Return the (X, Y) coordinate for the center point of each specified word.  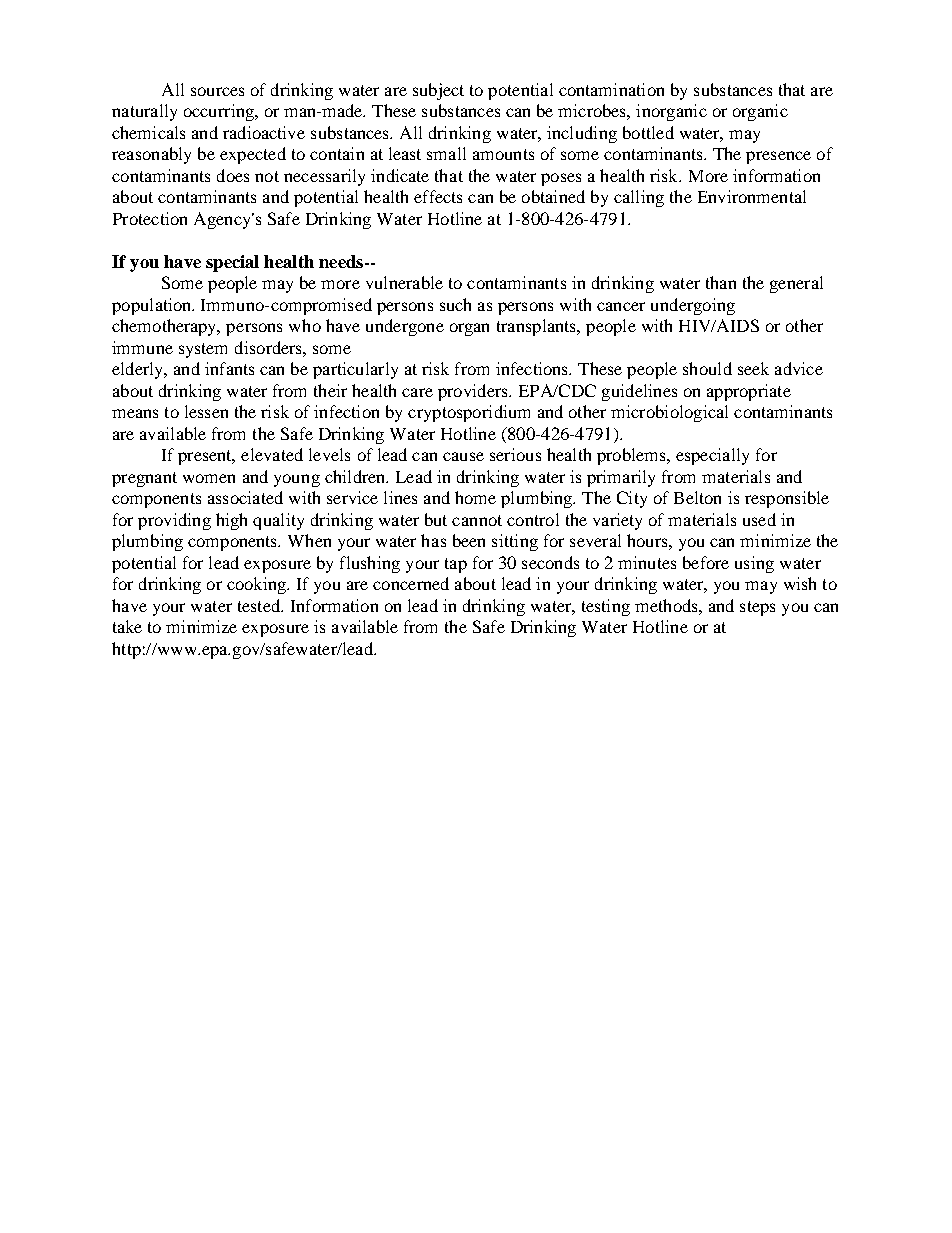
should (707, 368)
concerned (411, 583)
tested (260, 605)
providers (474, 392)
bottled (648, 132)
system (203, 350)
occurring (220, 112)
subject (438, 91)
